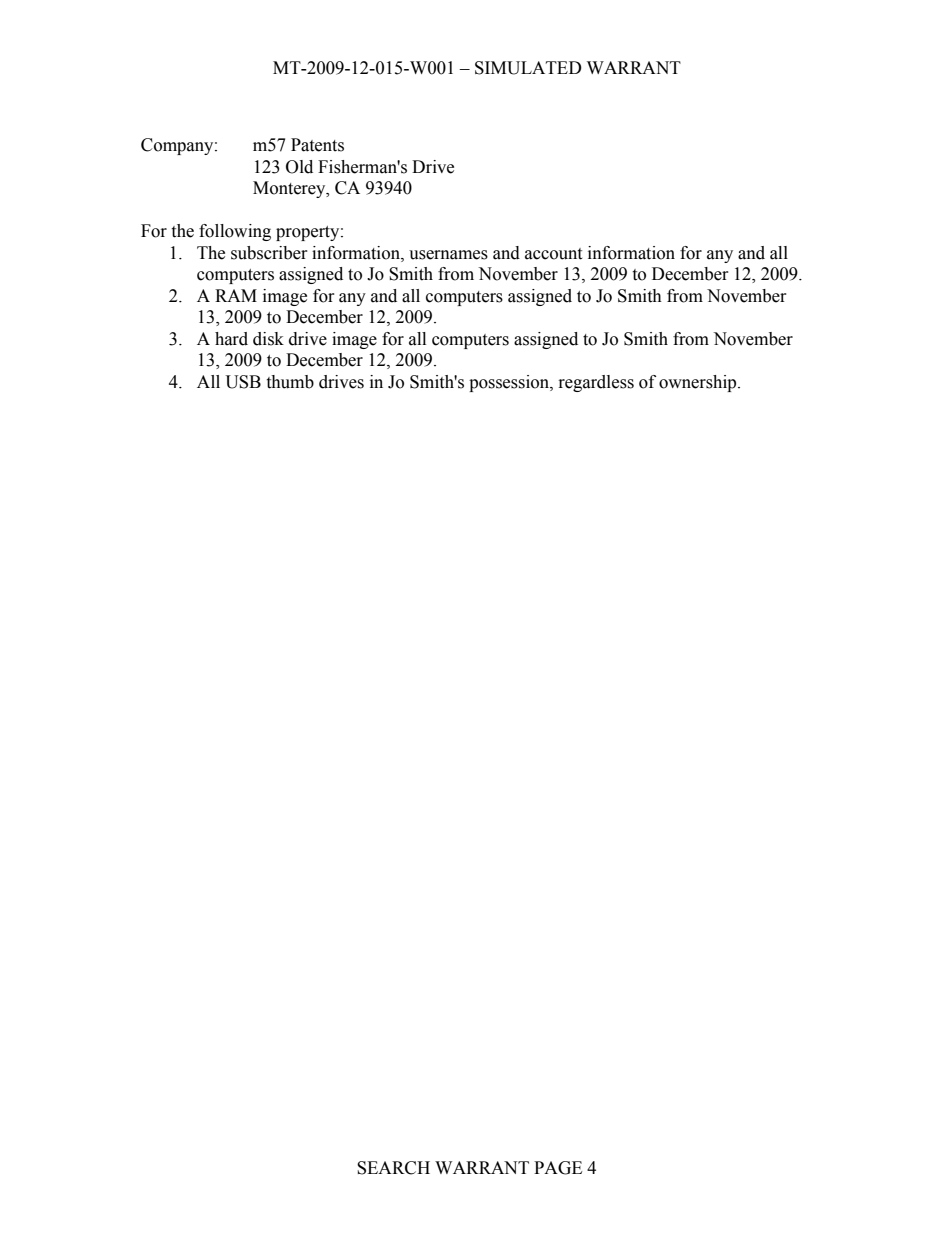 This screenshot has height=1233, width=952. What do you see at coordinates (269, 253) in the screenshot?
I see `subscriber` at bounding box center [269, 253].
